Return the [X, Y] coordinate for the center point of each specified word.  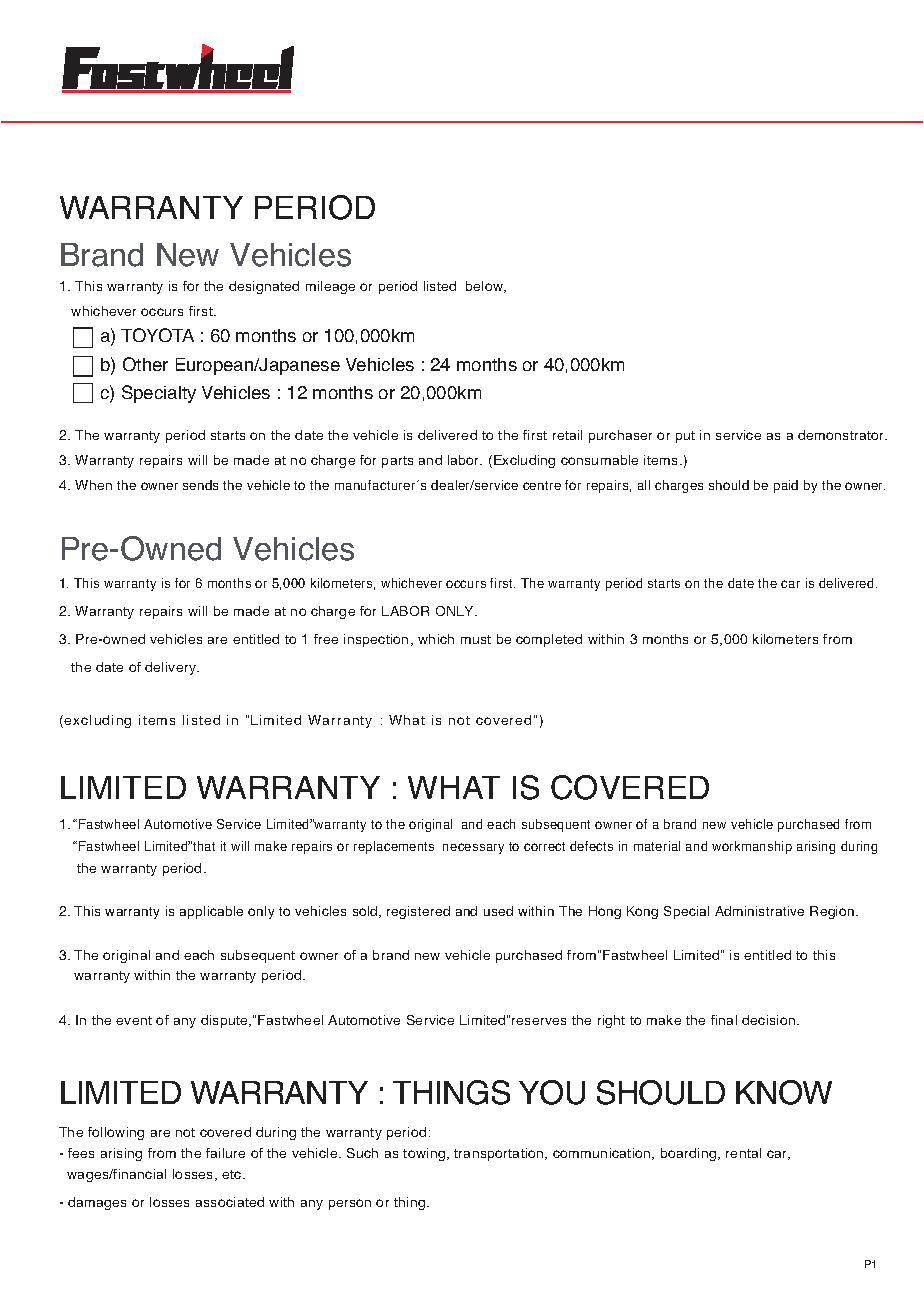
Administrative [759, 911]
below [486, 287]
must [476, 639]
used [498, 911]
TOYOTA [157, 335]
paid [786, 486]
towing [424, 1154]
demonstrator [842, 435]
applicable [211, 912]
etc [233, 1174]
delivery [172, 668]
